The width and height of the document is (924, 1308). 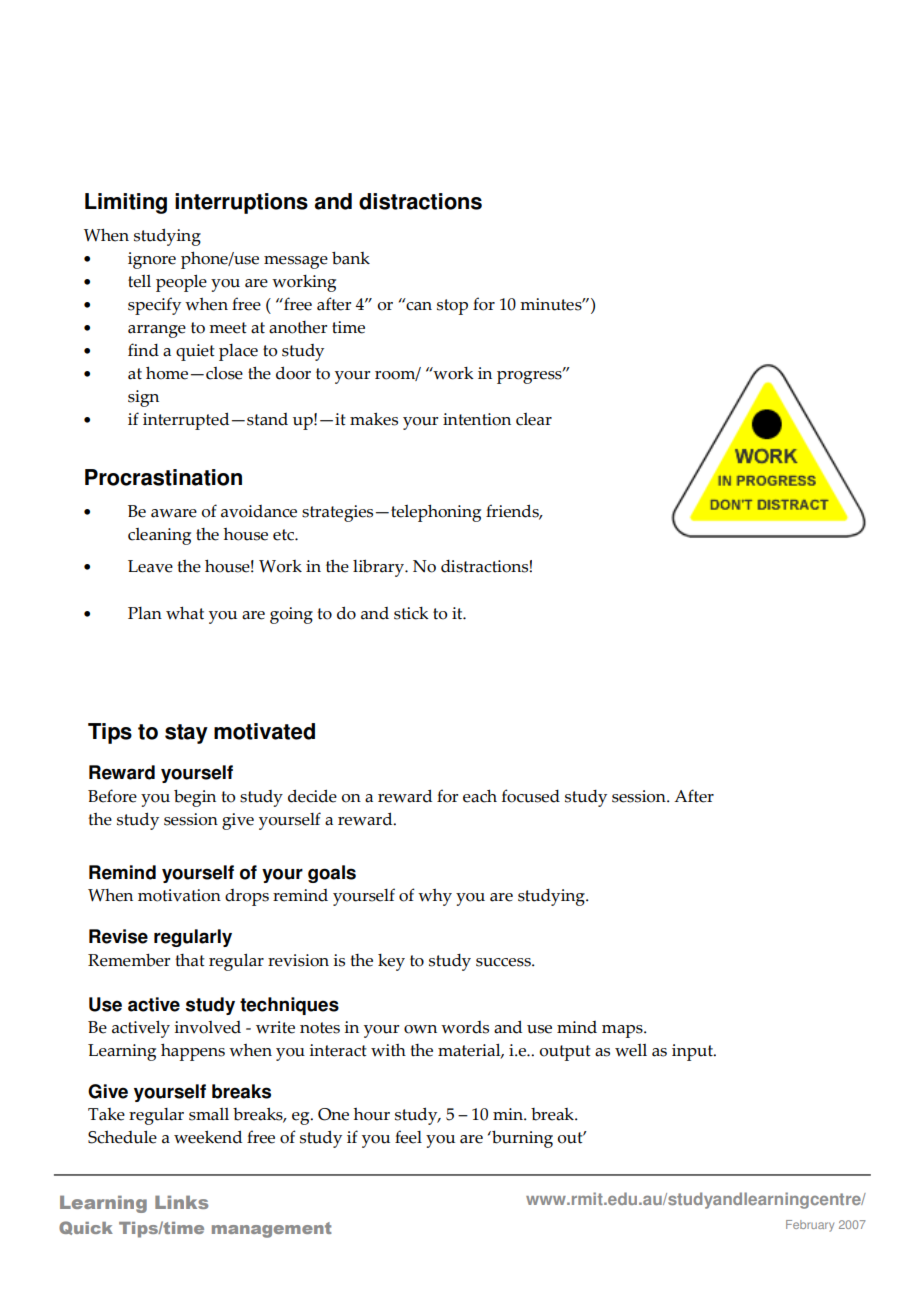 What do you see at coordinates (810, 1226) in the document?
I see `February` at bounding box center [810, 1226].
